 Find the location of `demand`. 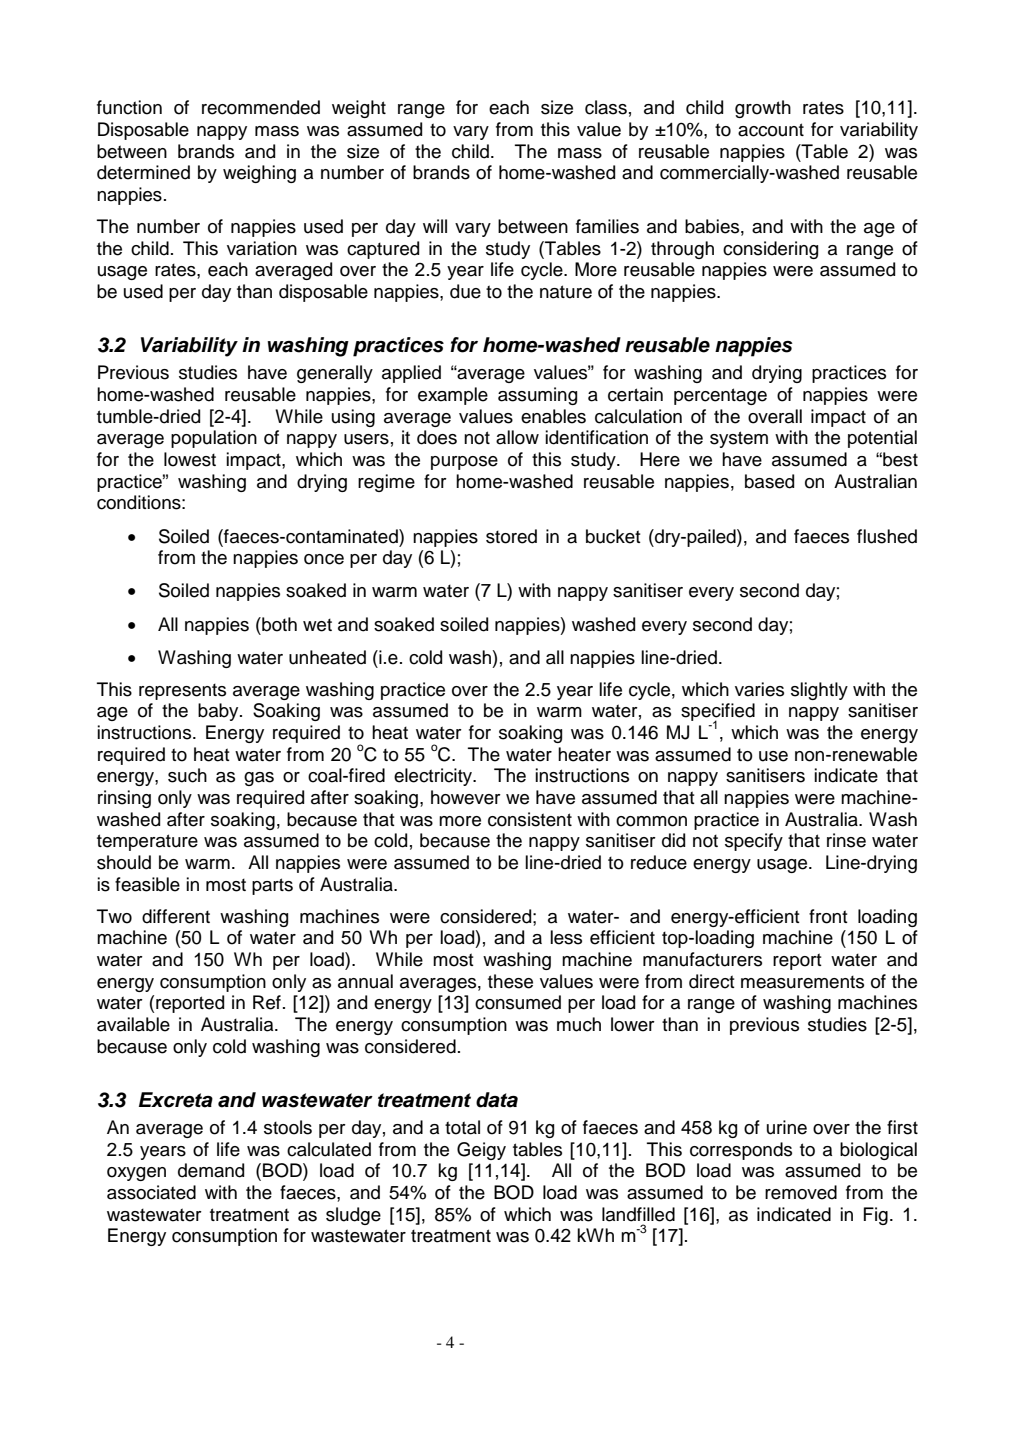

demand is located at coordinates (211, 1170).
